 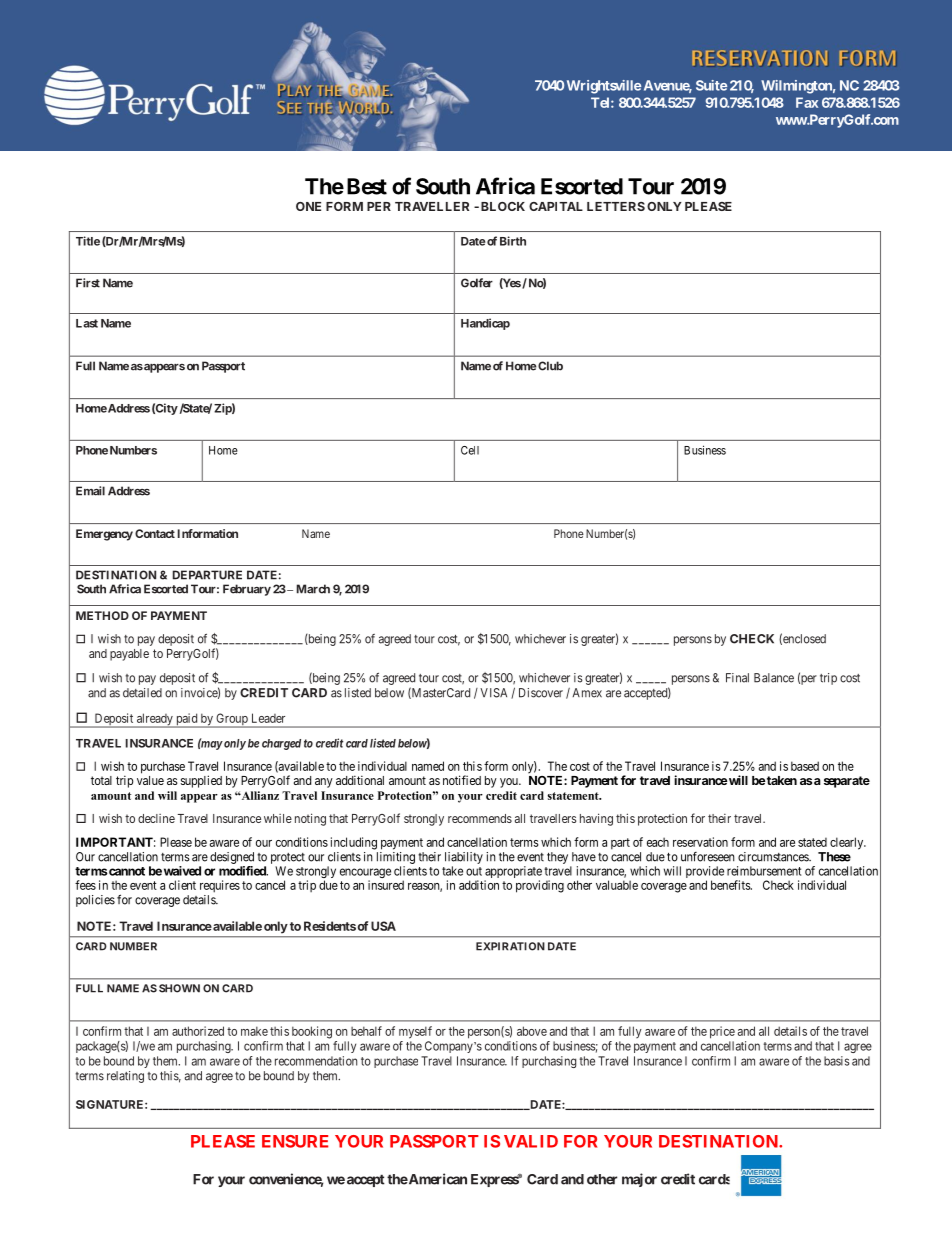 I want to click on Title, so click(x=88, y=241).
